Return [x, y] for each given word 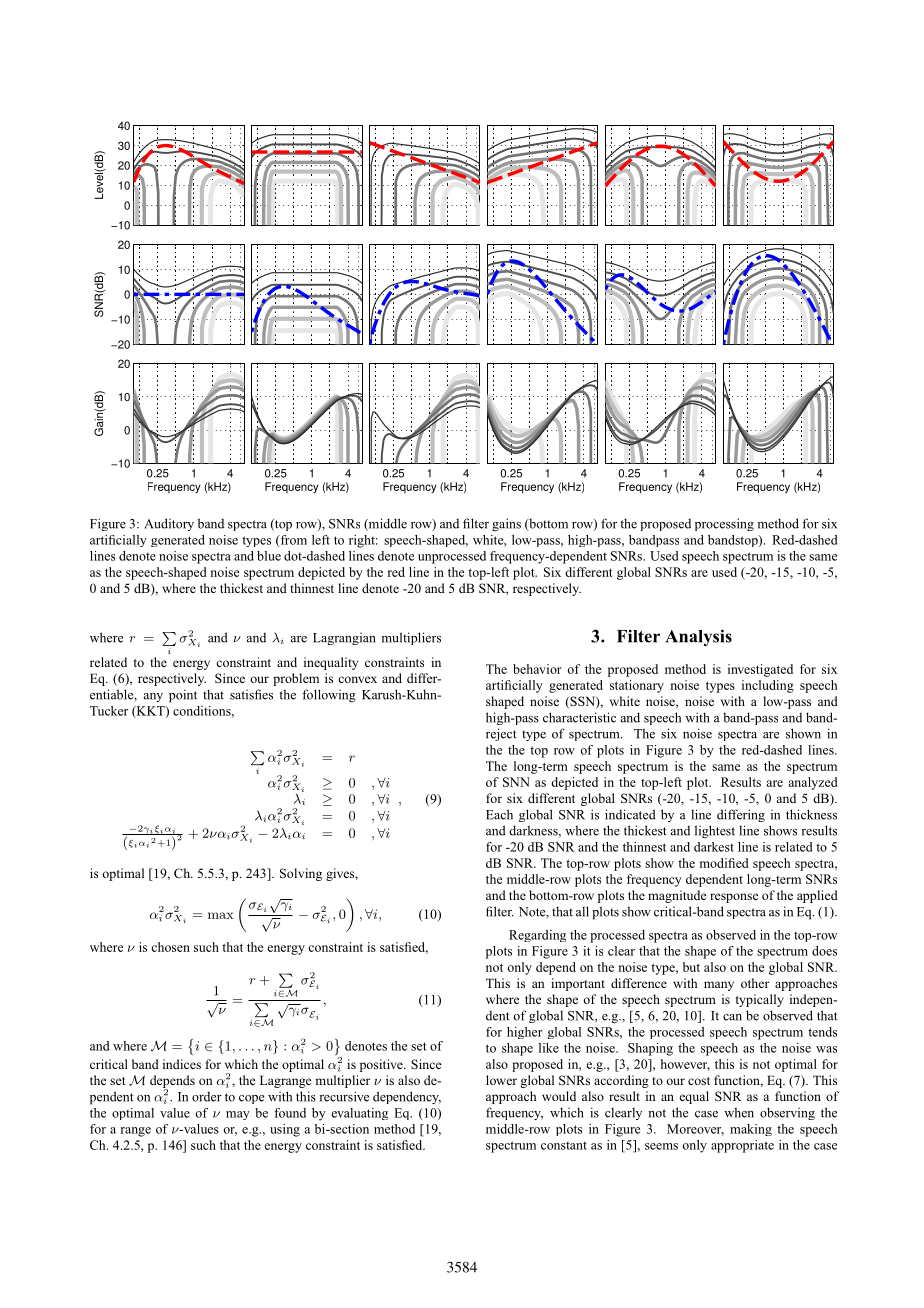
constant [564, 1145]
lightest [715, 832]
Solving [301, 874]
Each [499, 814]
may [238, 1115]
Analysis [698, 638]
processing [724, 524]
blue [269, 556]
